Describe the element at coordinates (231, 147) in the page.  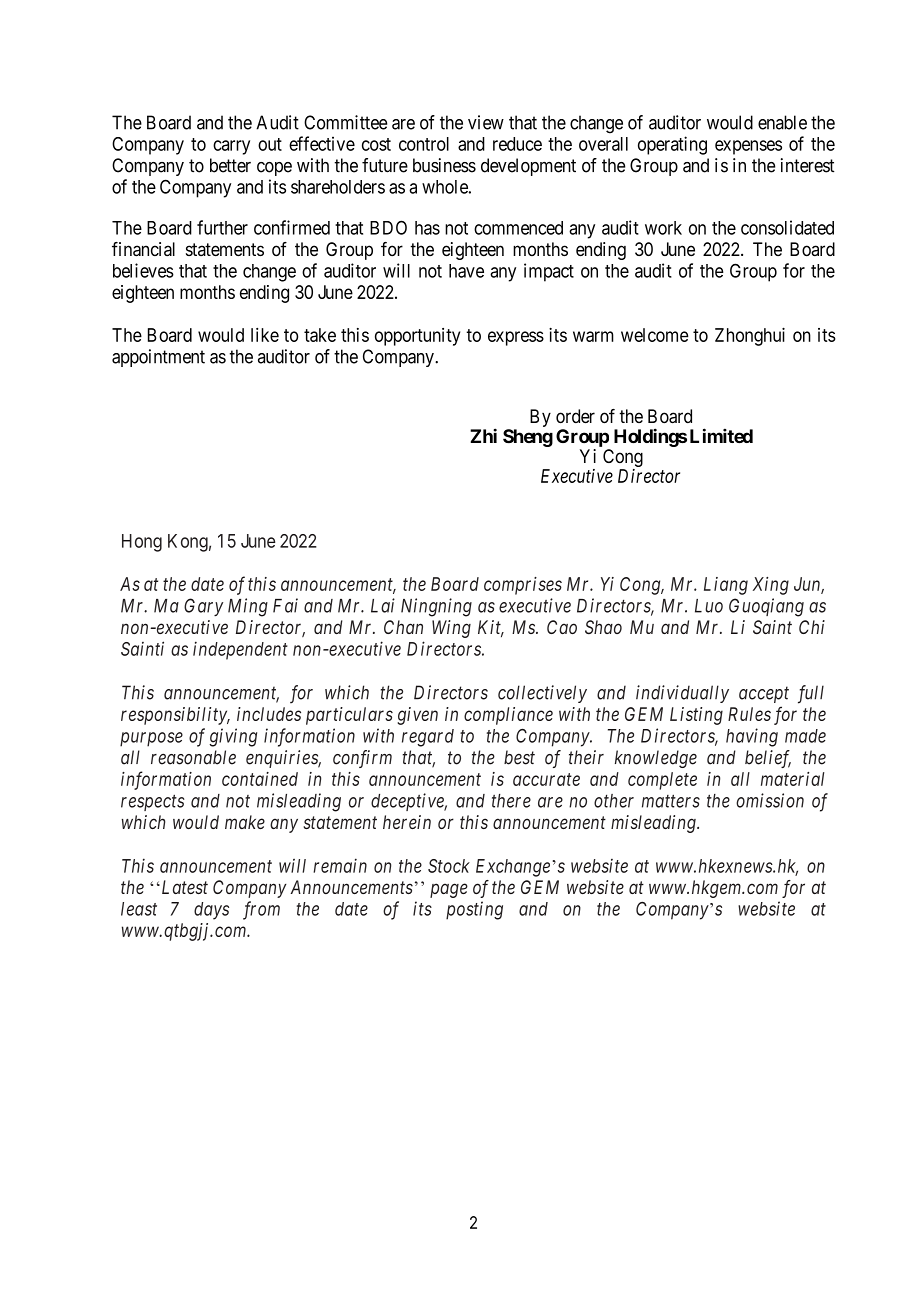
I see `carry` at that location.
